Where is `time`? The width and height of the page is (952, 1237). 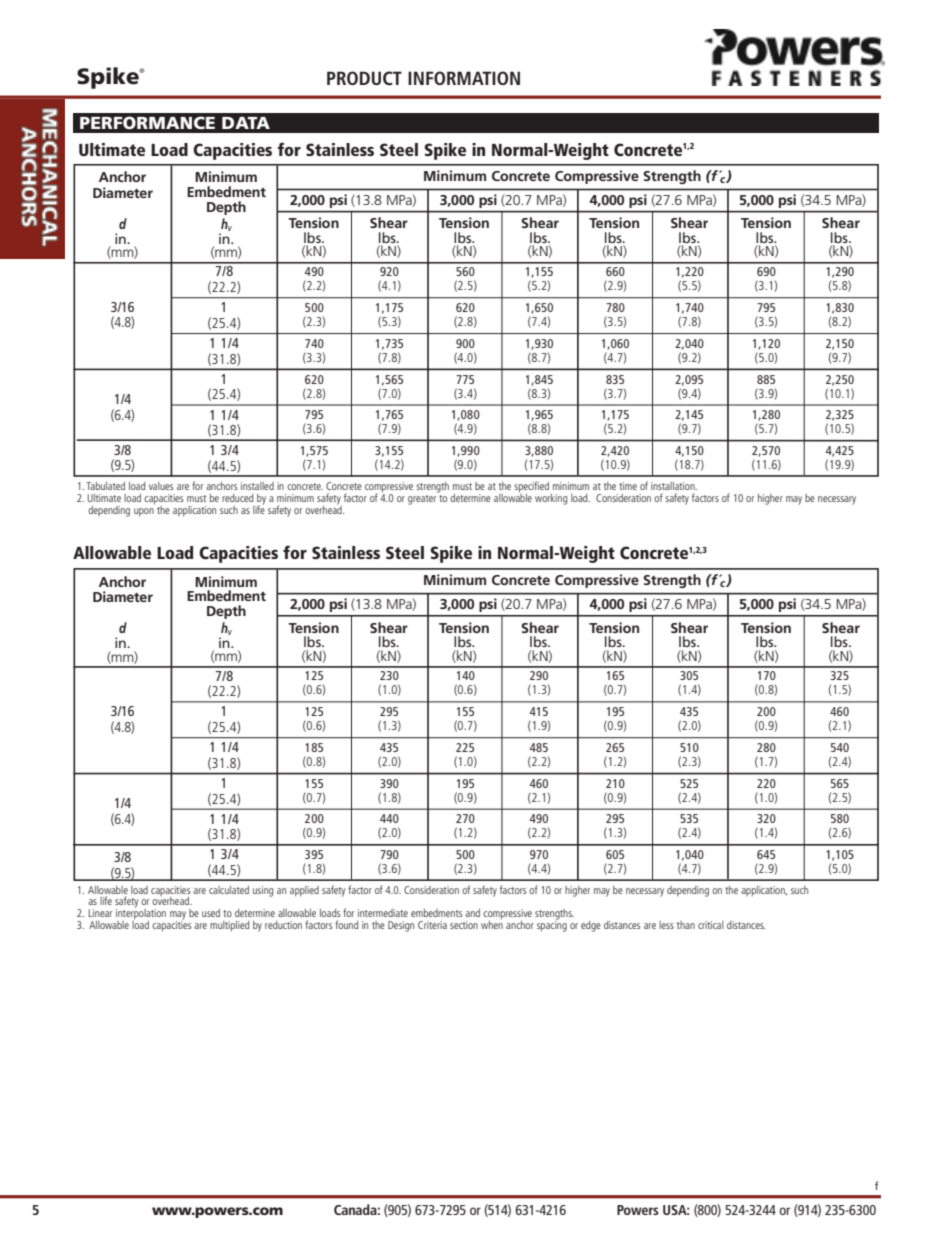
time is located at coordinates (628, 486).
